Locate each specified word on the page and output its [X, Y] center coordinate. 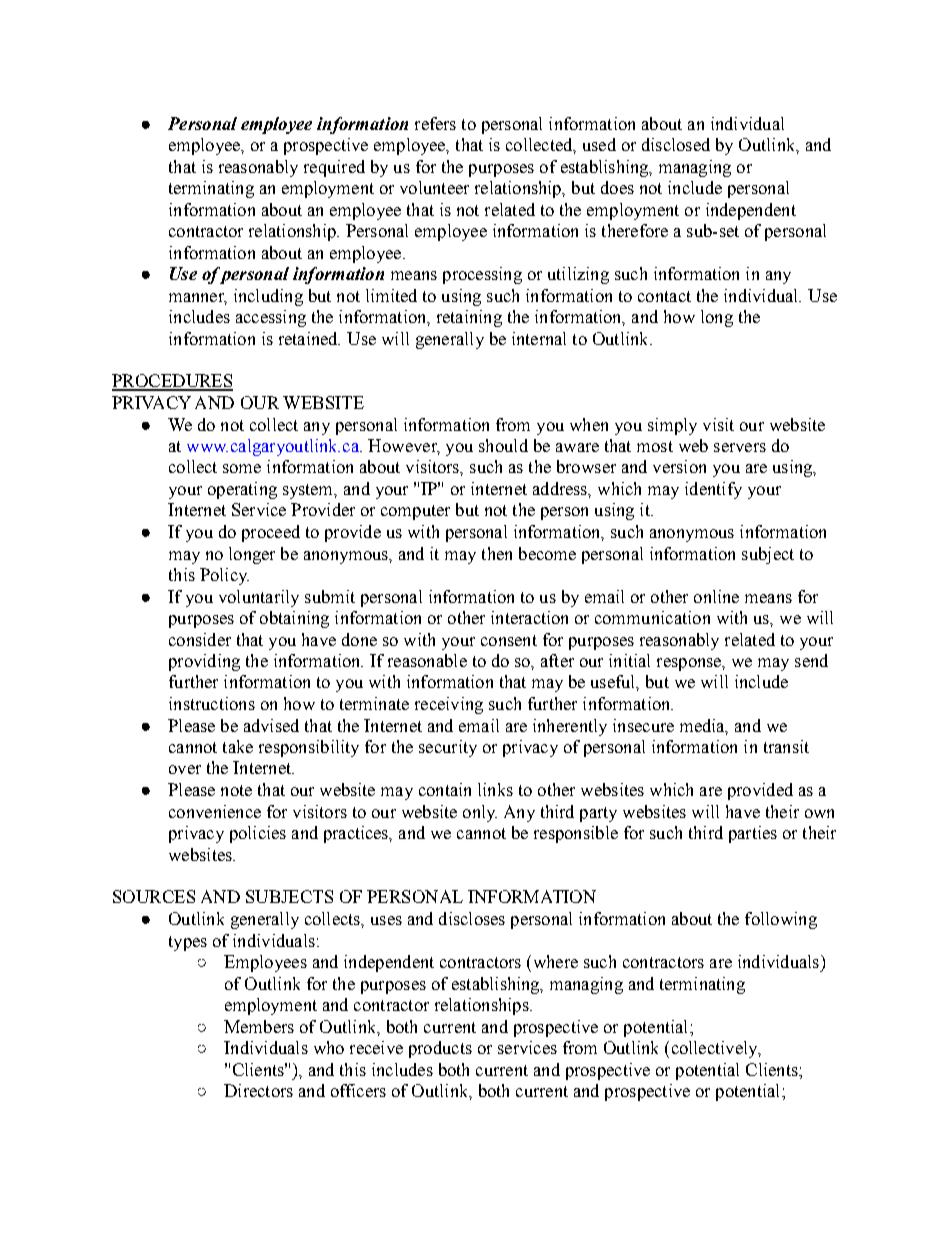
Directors [258, 1090]
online [716, 596]
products [440, 1049]
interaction [529, 617]
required [334, 168]
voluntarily [259, 598]
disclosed [676, 144]
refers [435, 123]
